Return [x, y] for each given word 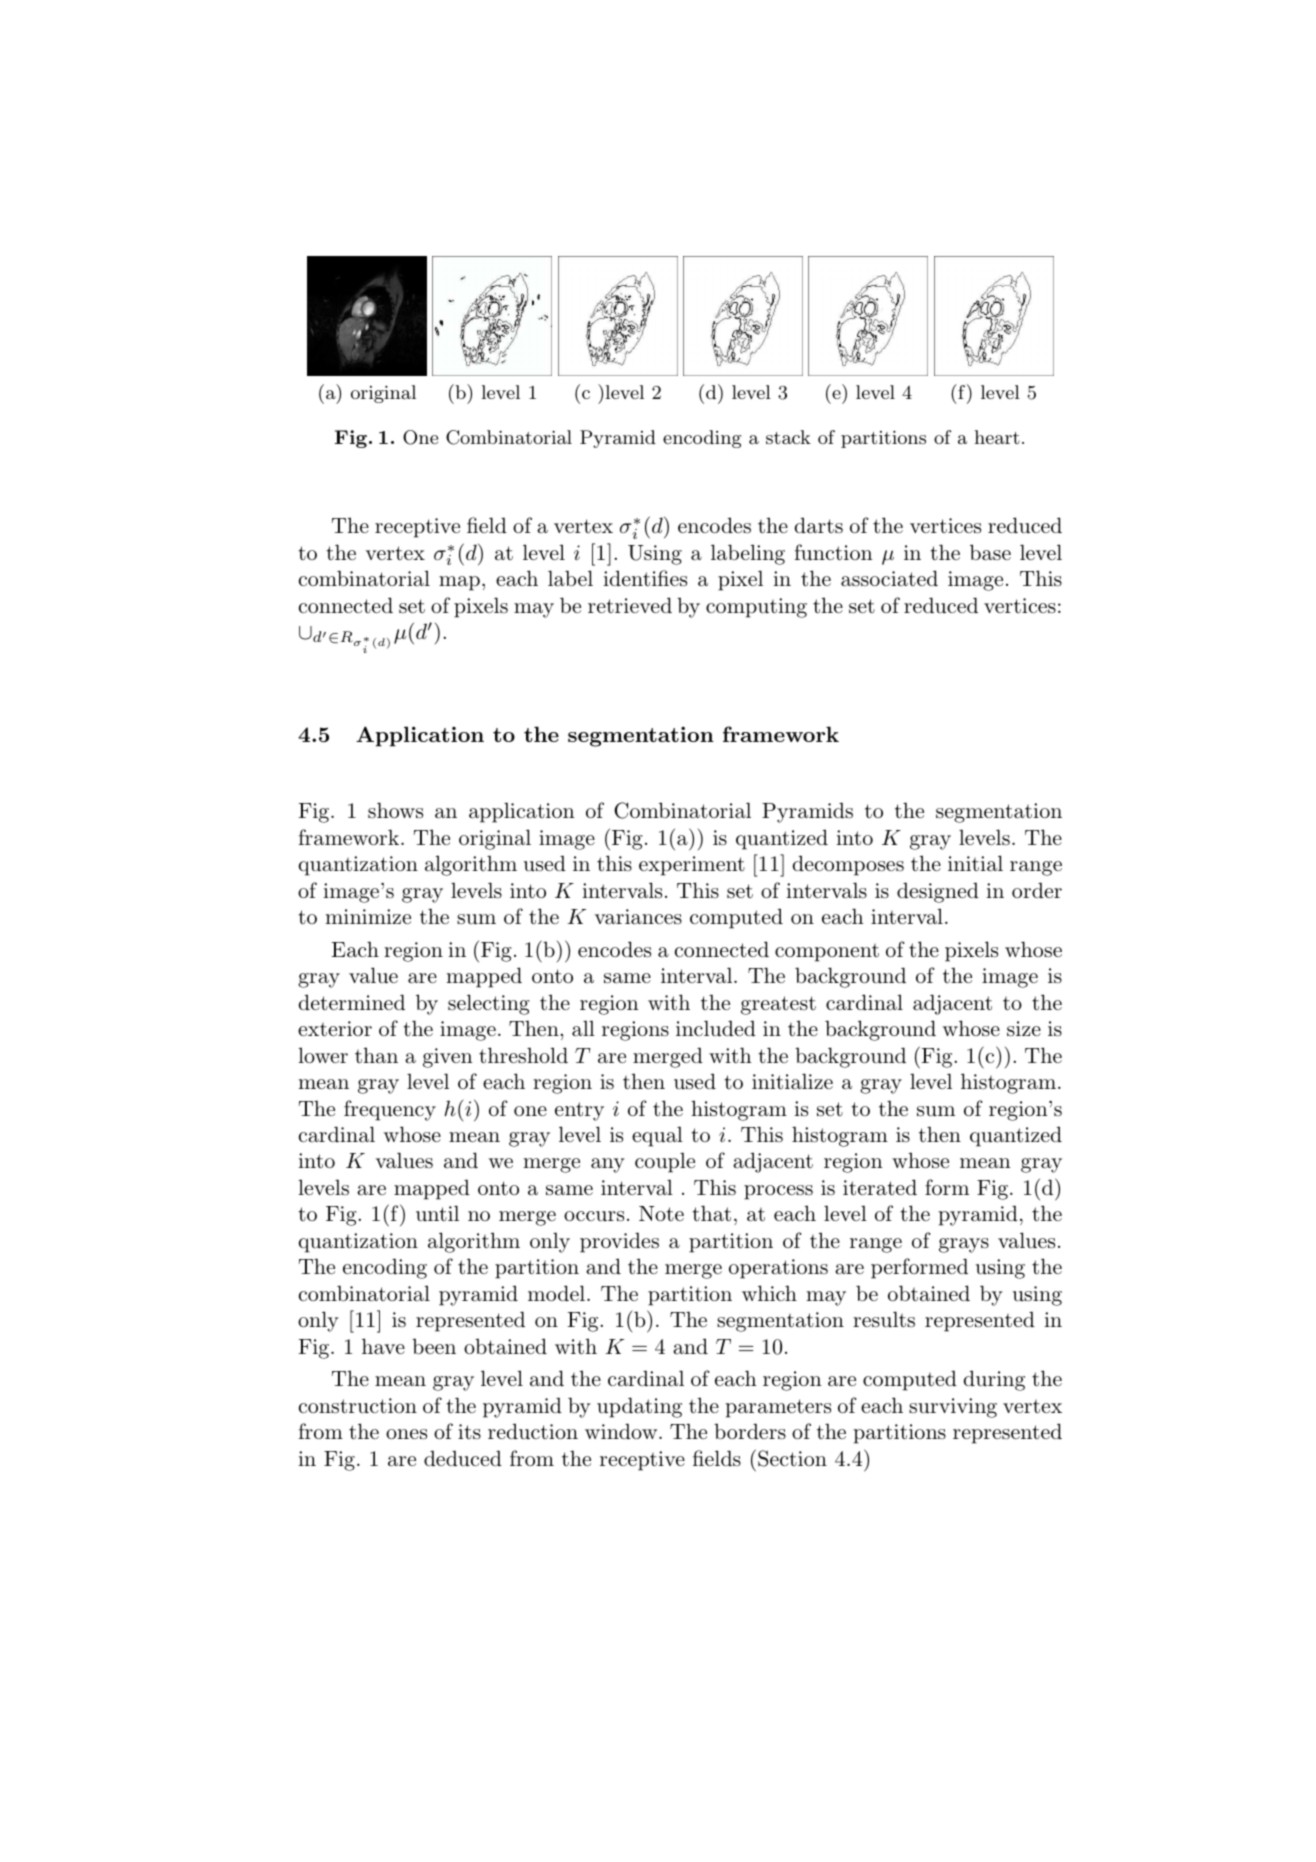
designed [938, 892]
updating [639, 1407]
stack [788, 437]
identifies [645, 578]
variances [638, 917]
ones [406, 1434]
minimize [368, 916]
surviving [953, 1408]
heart [997, 437]
